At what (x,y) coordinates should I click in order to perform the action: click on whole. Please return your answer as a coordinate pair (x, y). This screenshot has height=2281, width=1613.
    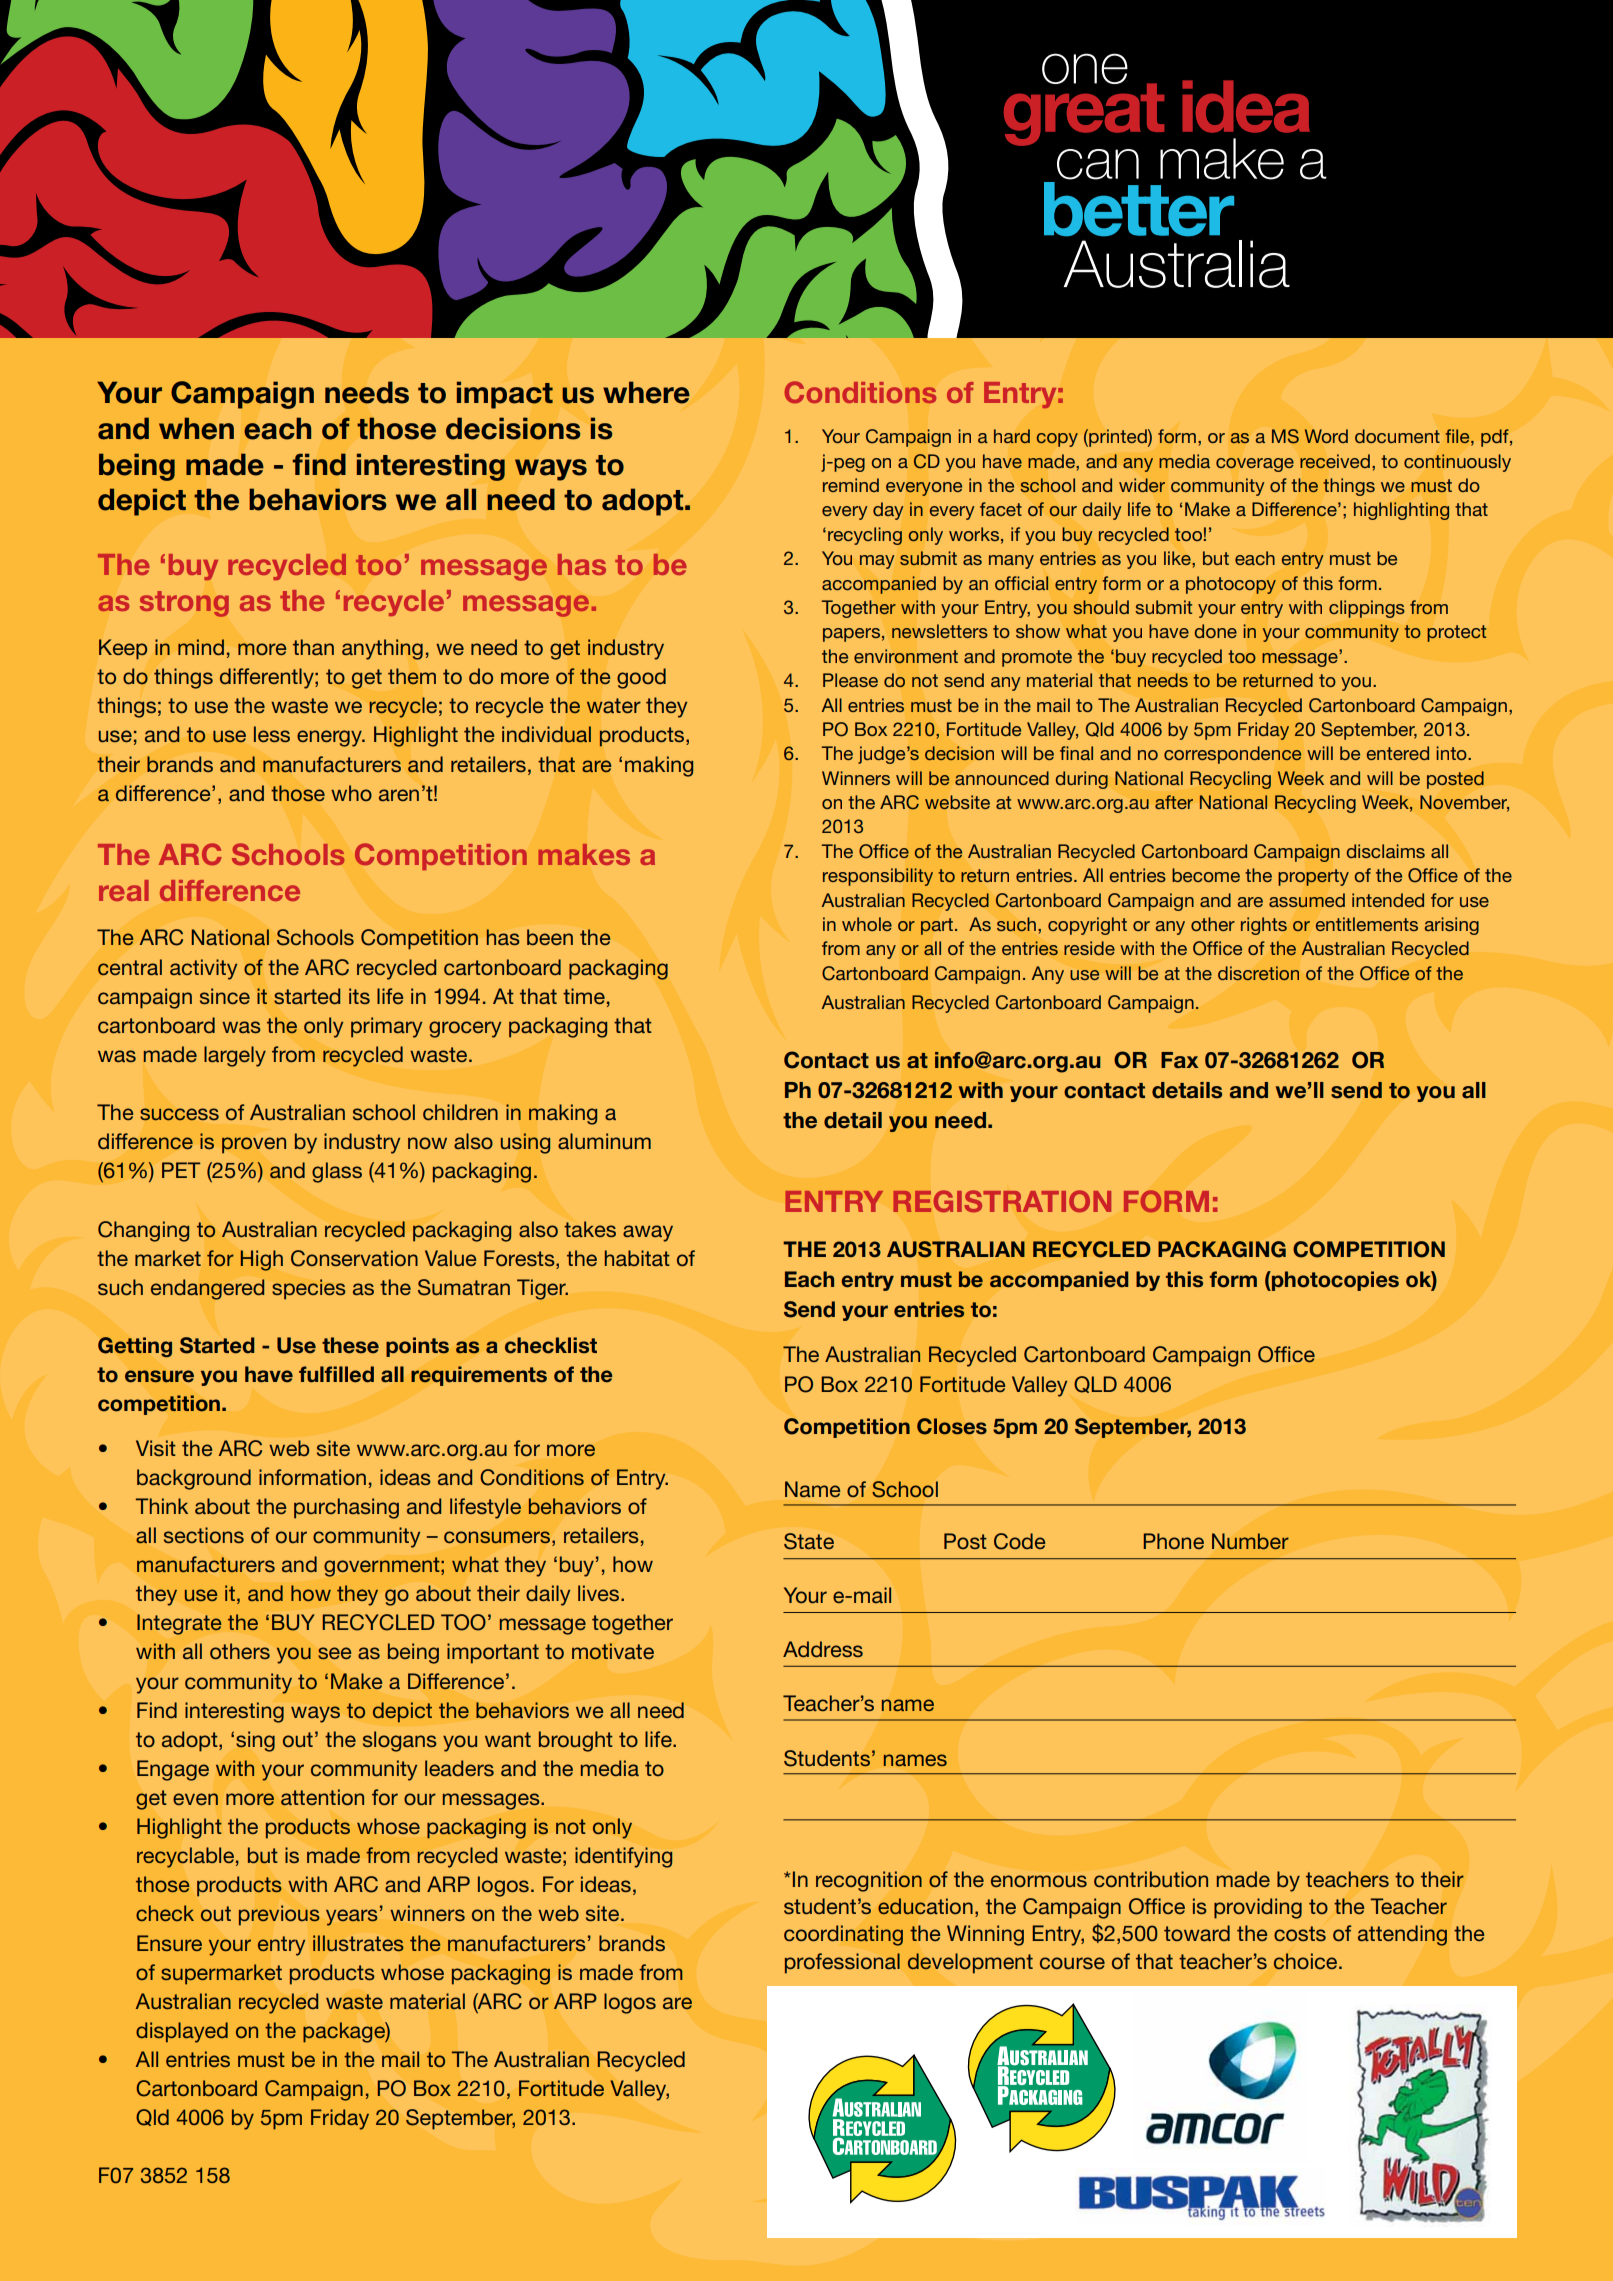
    Looking at the image, I should click on (867, 924).
